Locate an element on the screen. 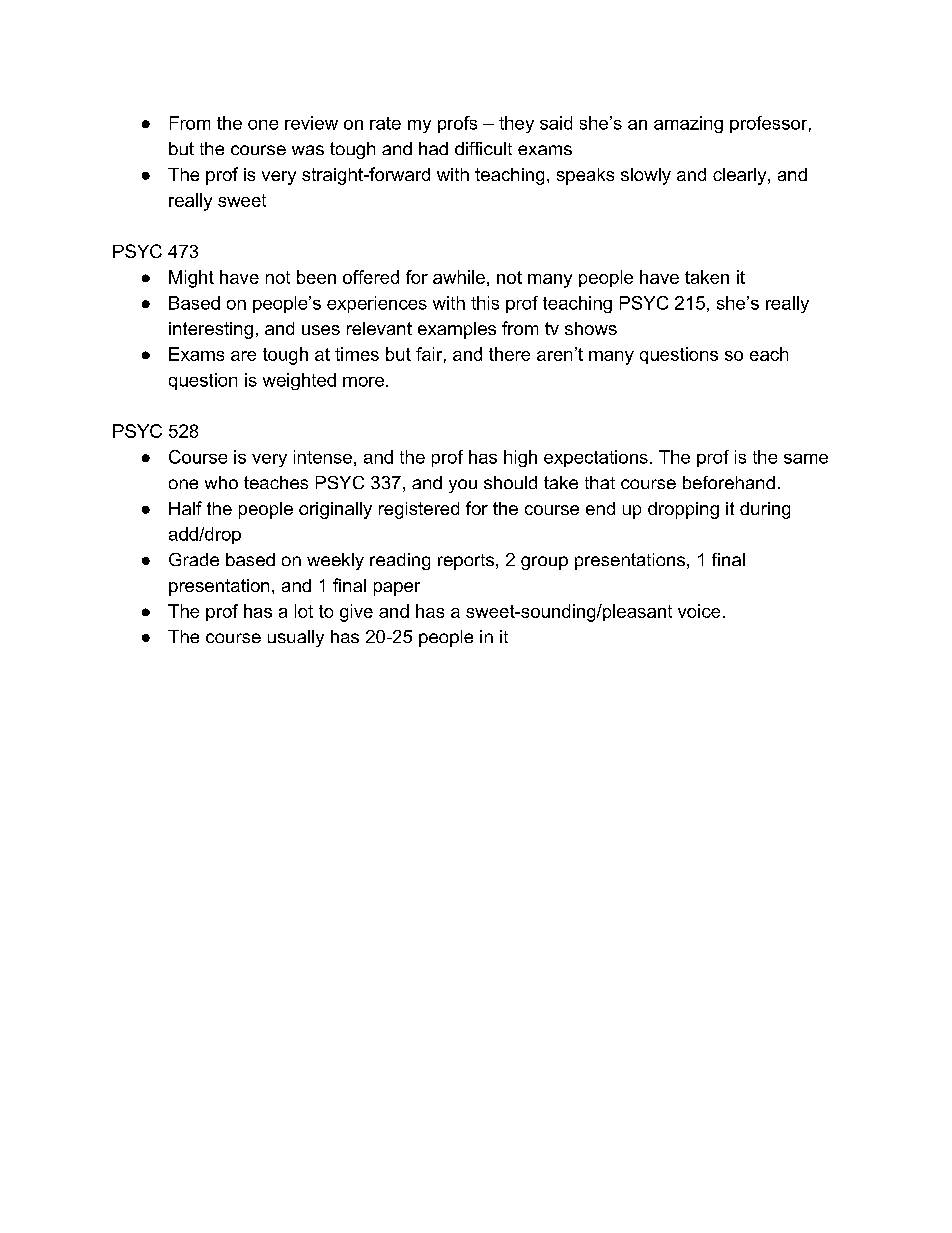  awhile is located at coordinates (459, 277).
